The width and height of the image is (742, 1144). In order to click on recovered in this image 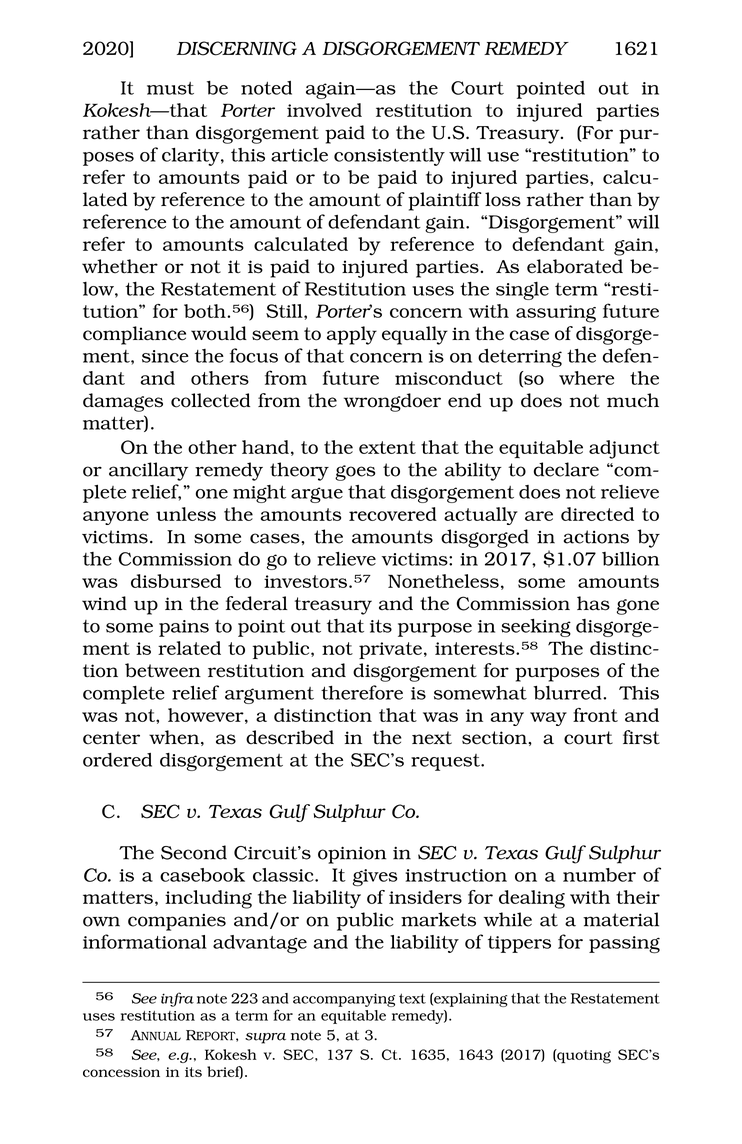, I will do `click(393, 514)`.
